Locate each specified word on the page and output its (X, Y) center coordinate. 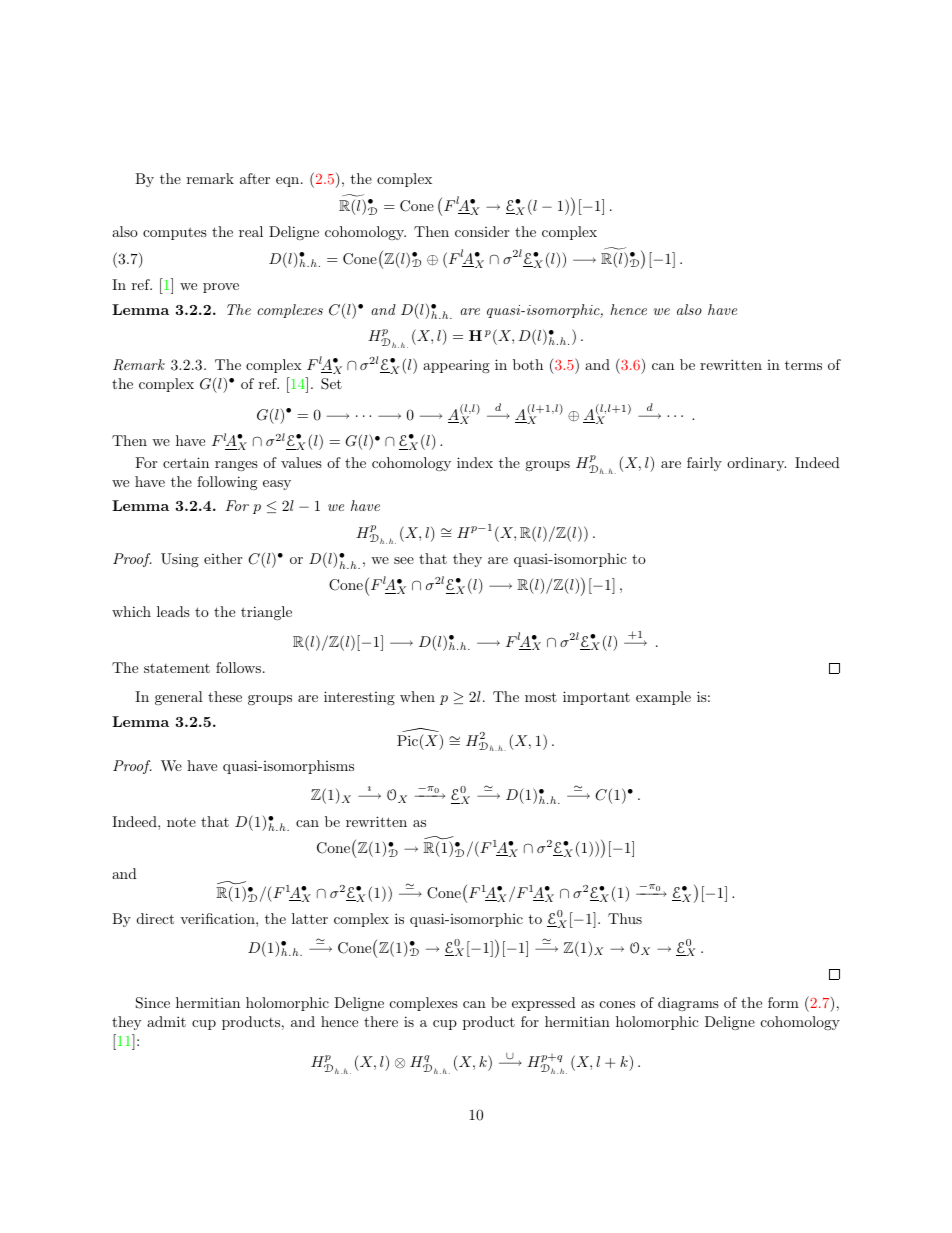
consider (482, 231)
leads (173, 611)
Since (153, 1003)
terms (803, 365)
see (404, 560)
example (663, 698)
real (251, 231)
